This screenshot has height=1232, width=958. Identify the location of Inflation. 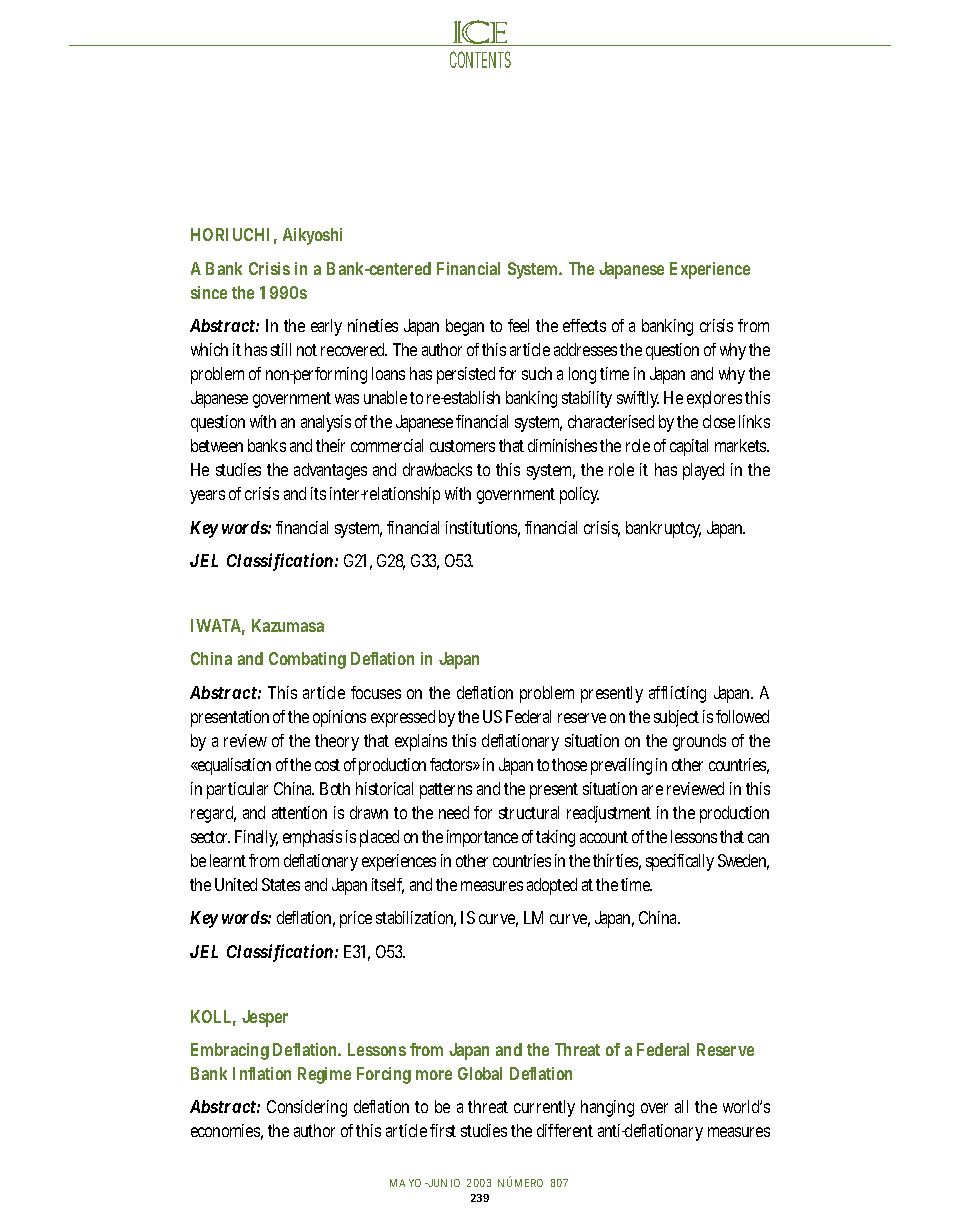
(262, 1073).
